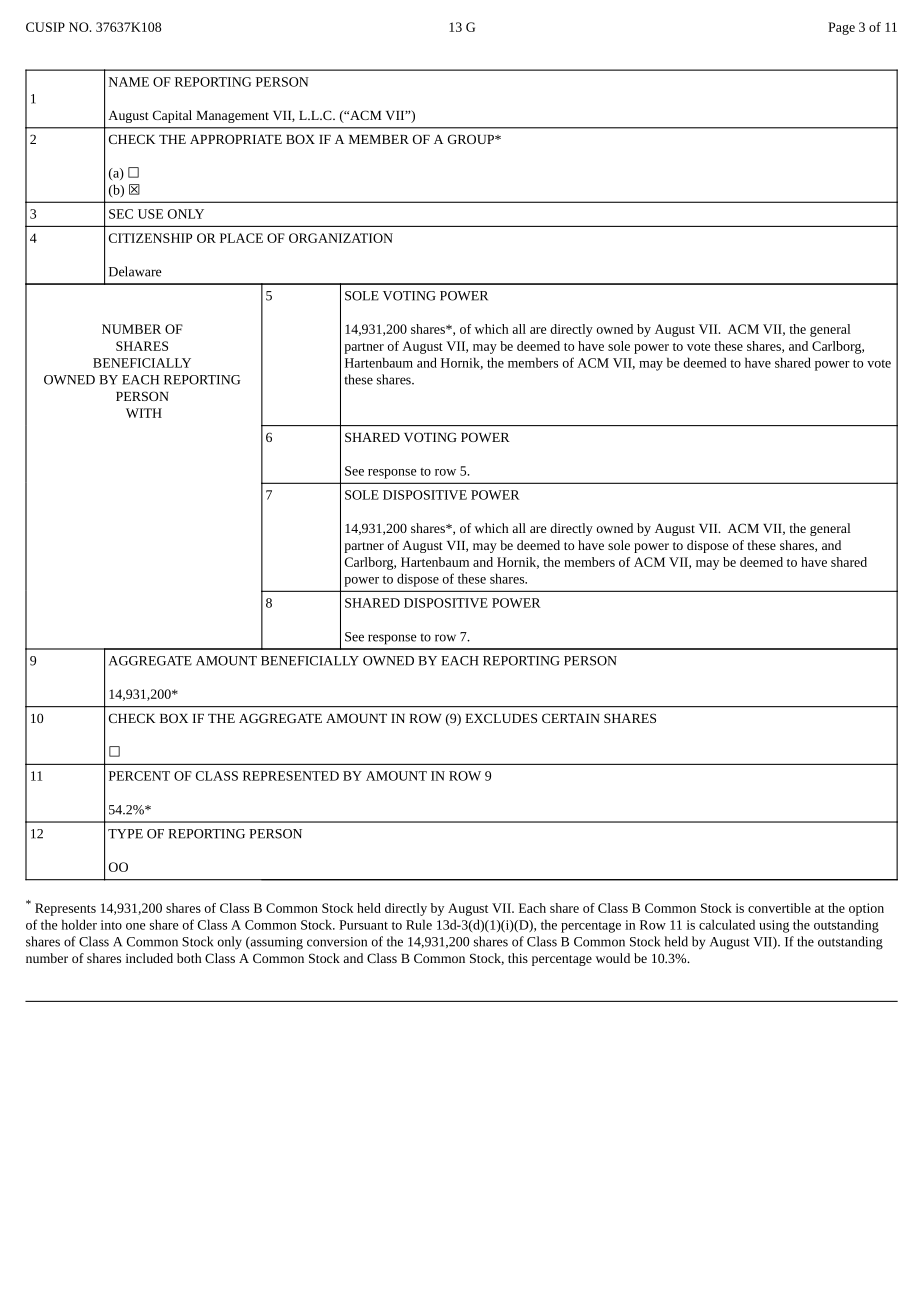 This screenshot has width=924, height=1308. Describe the element at coordinates (841, 28) in the screenshot. I see `Page` at that location.
